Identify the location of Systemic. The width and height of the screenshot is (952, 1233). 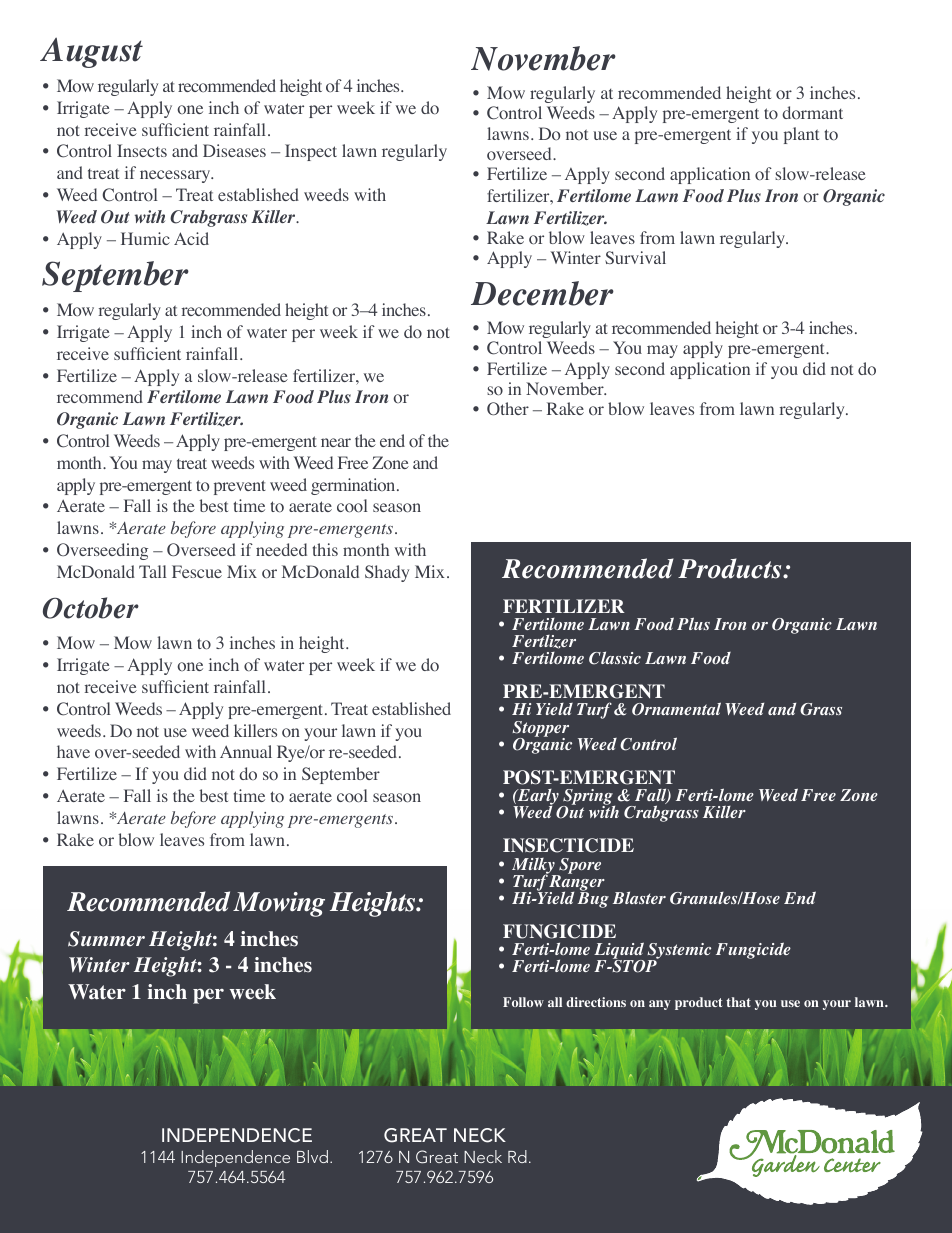
(679, 952).
